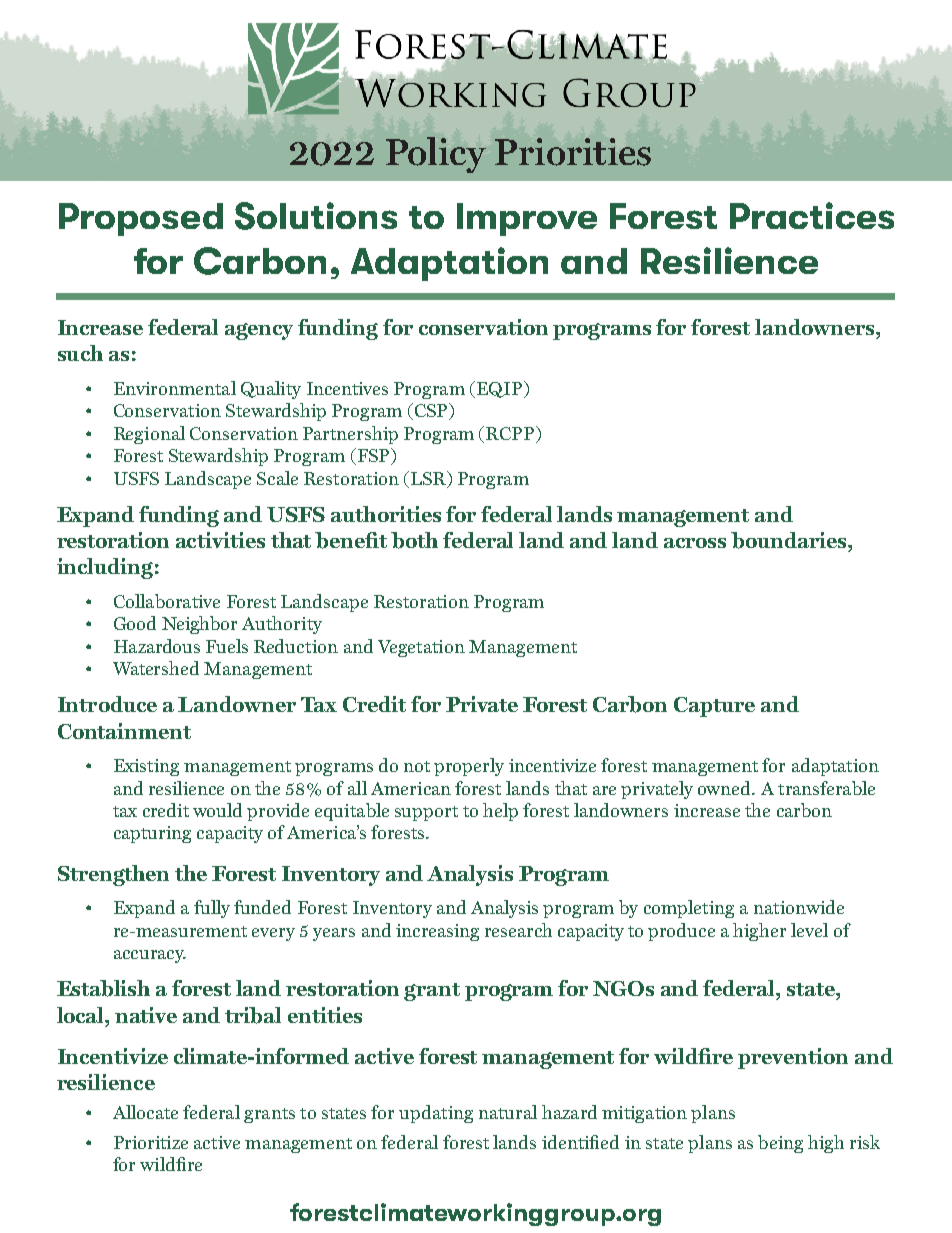 Image resolution: width=952 pixels, height=1233 pixels. Describe the element at coordinates (812, 215) in the page. I see `Practices` at that location.
